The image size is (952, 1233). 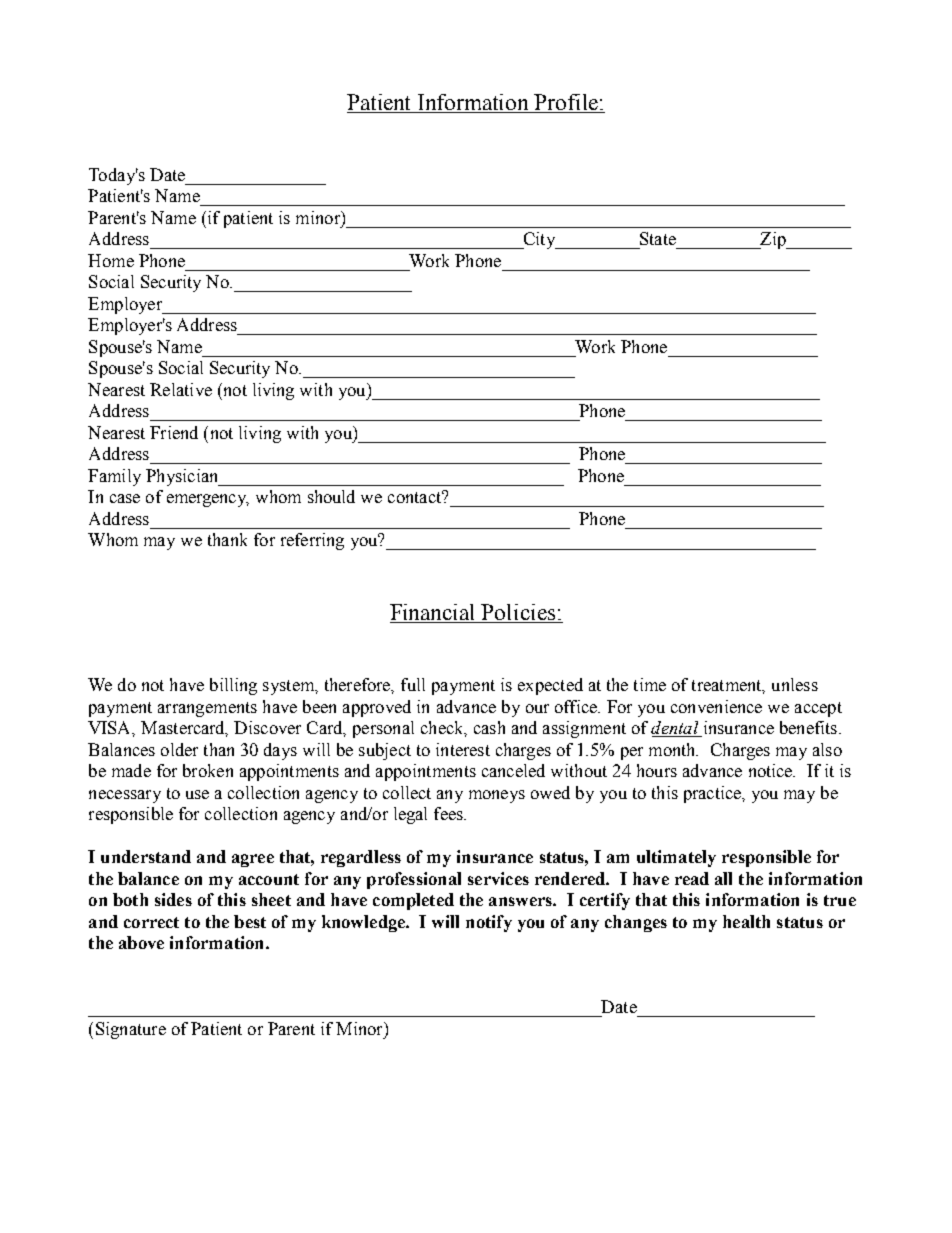 What do you see at coordinates (181, 389) in the page?
I see `Relative` at bounding box center [181, 389].
